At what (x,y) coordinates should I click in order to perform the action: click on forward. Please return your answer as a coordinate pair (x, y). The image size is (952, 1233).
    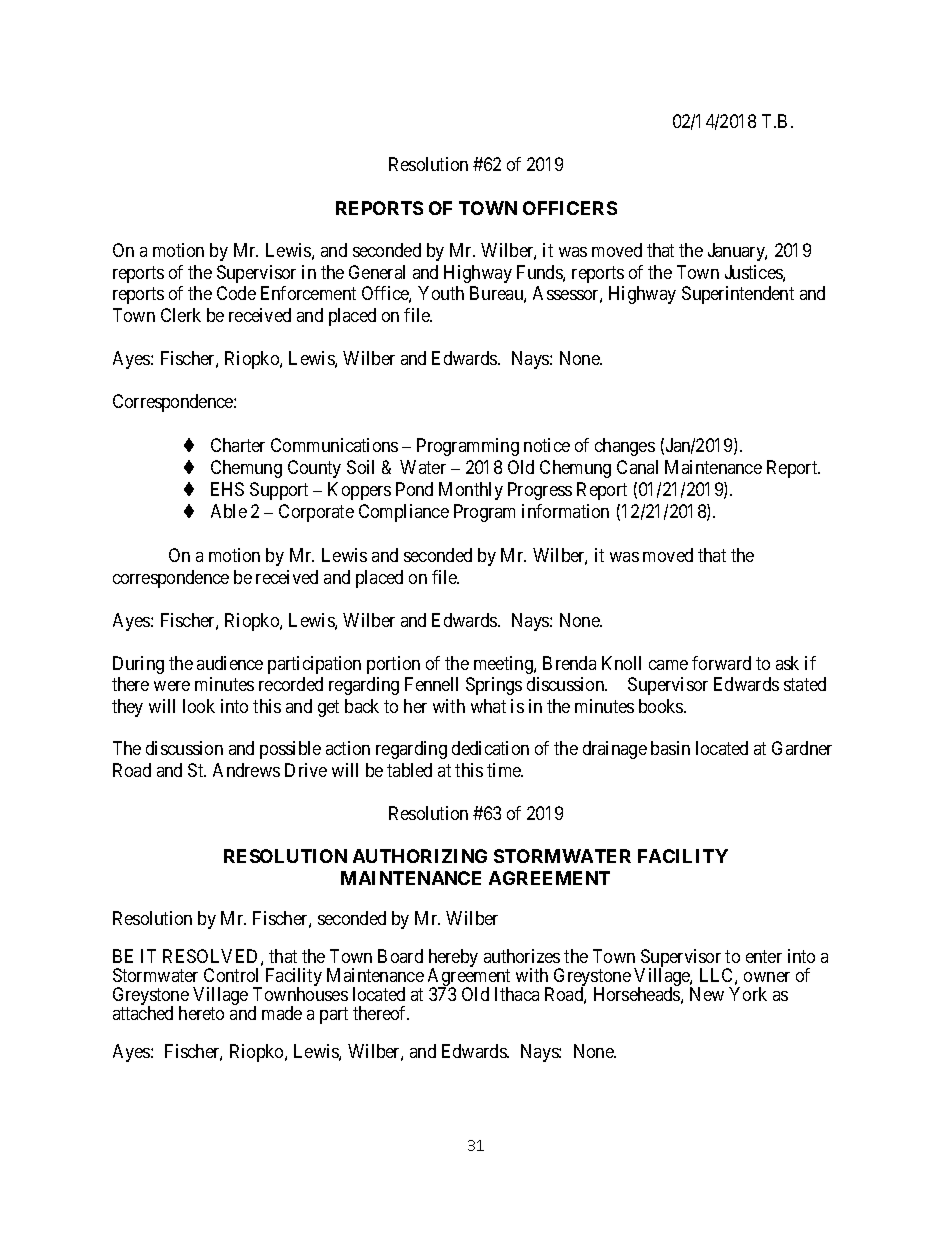
    Looking at the image, I should click on (721, 663).
